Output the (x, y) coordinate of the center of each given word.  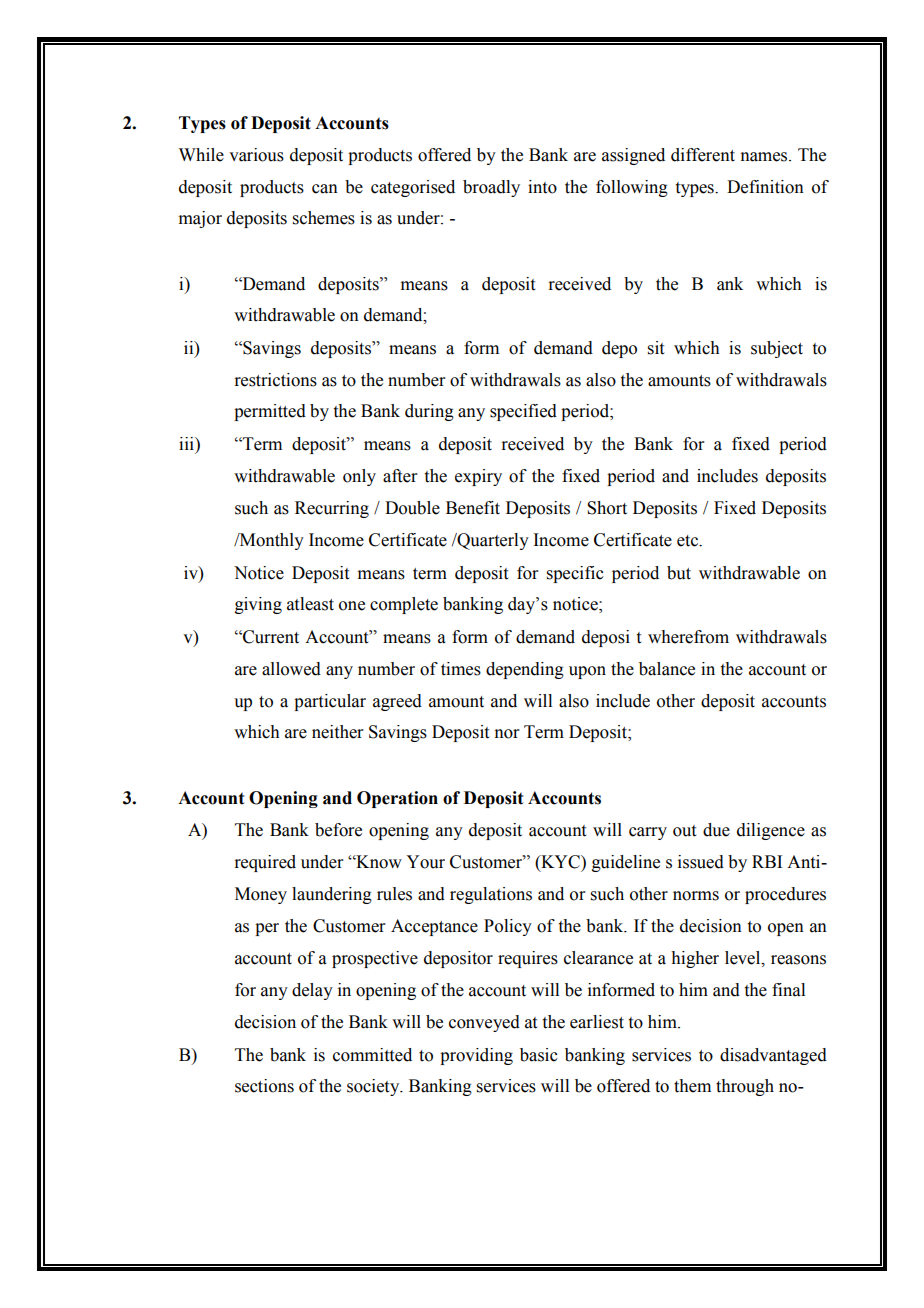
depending (525, 670)
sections (264, 1086)
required (265, 863)
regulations (491, 895)
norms (696, 896)
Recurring (332, 509)
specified (523, 412)
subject (777, 349)
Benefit (473, 508)
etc (688, 541)
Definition (765, 187)
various (256, 155)
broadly (491, 188)
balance (667, 669)
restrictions (275, 380)
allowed (291, 669)
